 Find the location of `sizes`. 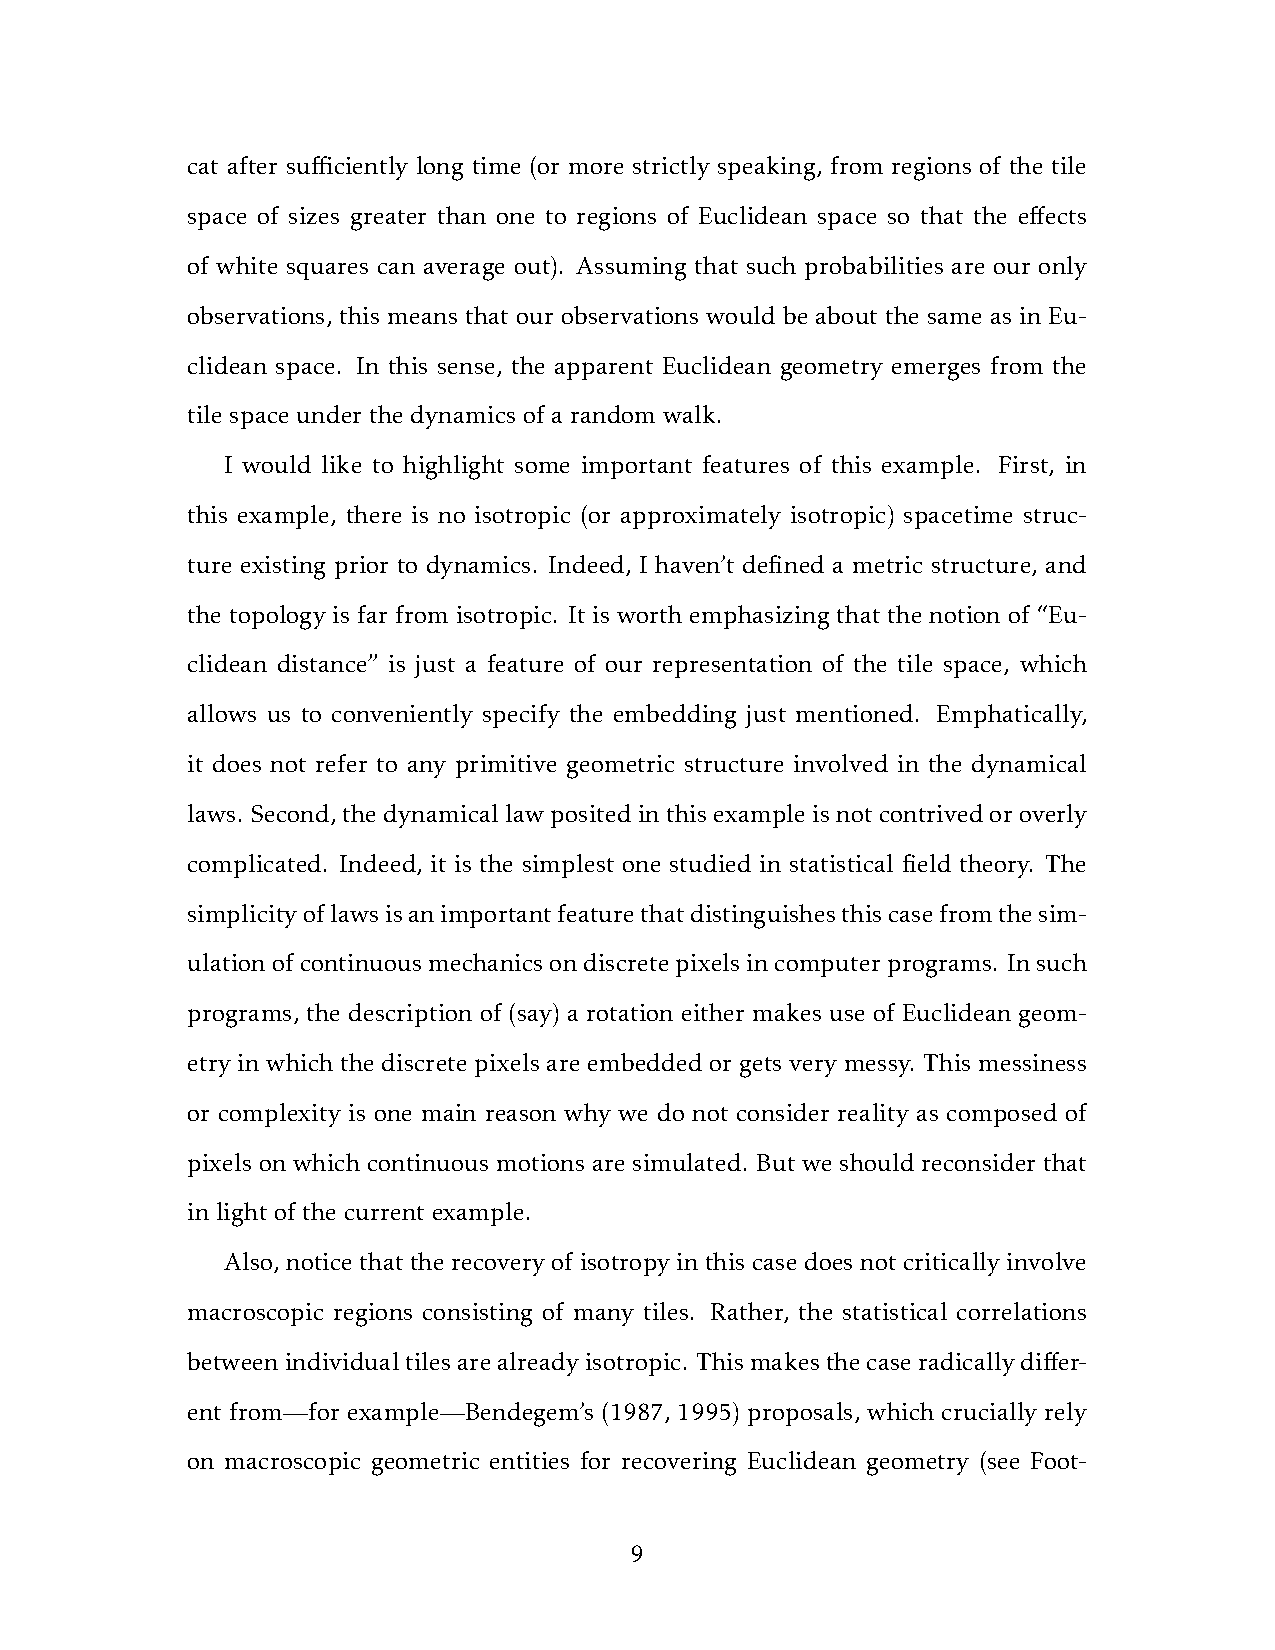

sizes is located at coordinates (314, 215).
